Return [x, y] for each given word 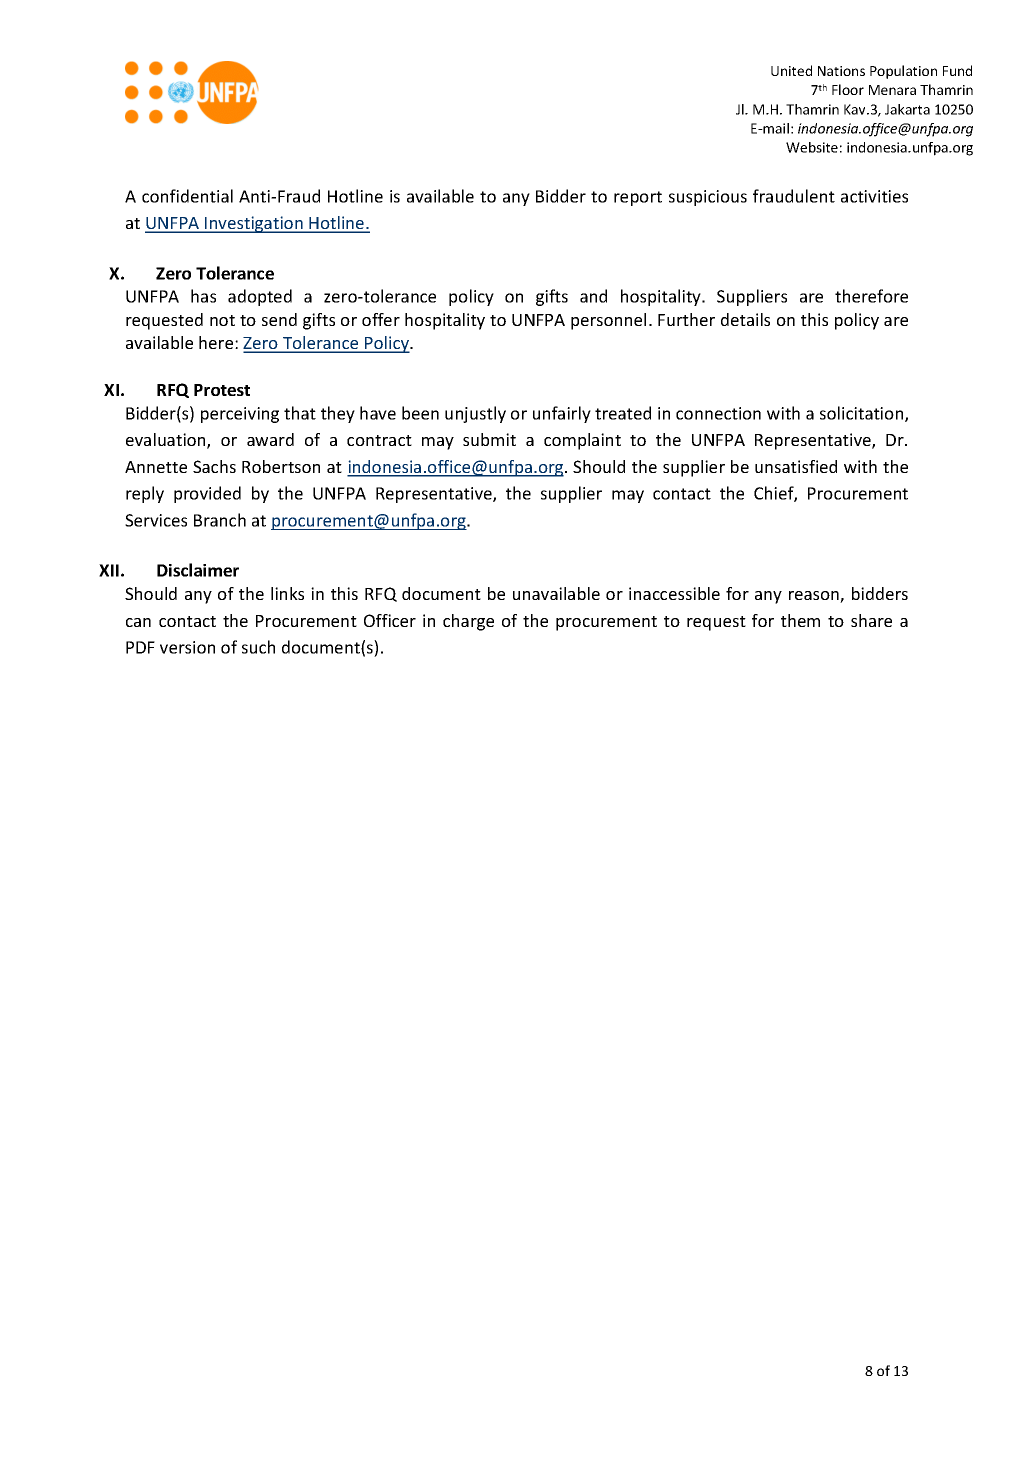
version [187, 647]
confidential [187, 196]
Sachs [214, 466]
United [791, 70]
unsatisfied [796, 466]
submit [489, 439]
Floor [848, 89]
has [203, 296]
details [745, 319]
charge [468, 622]
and [593, 296]
